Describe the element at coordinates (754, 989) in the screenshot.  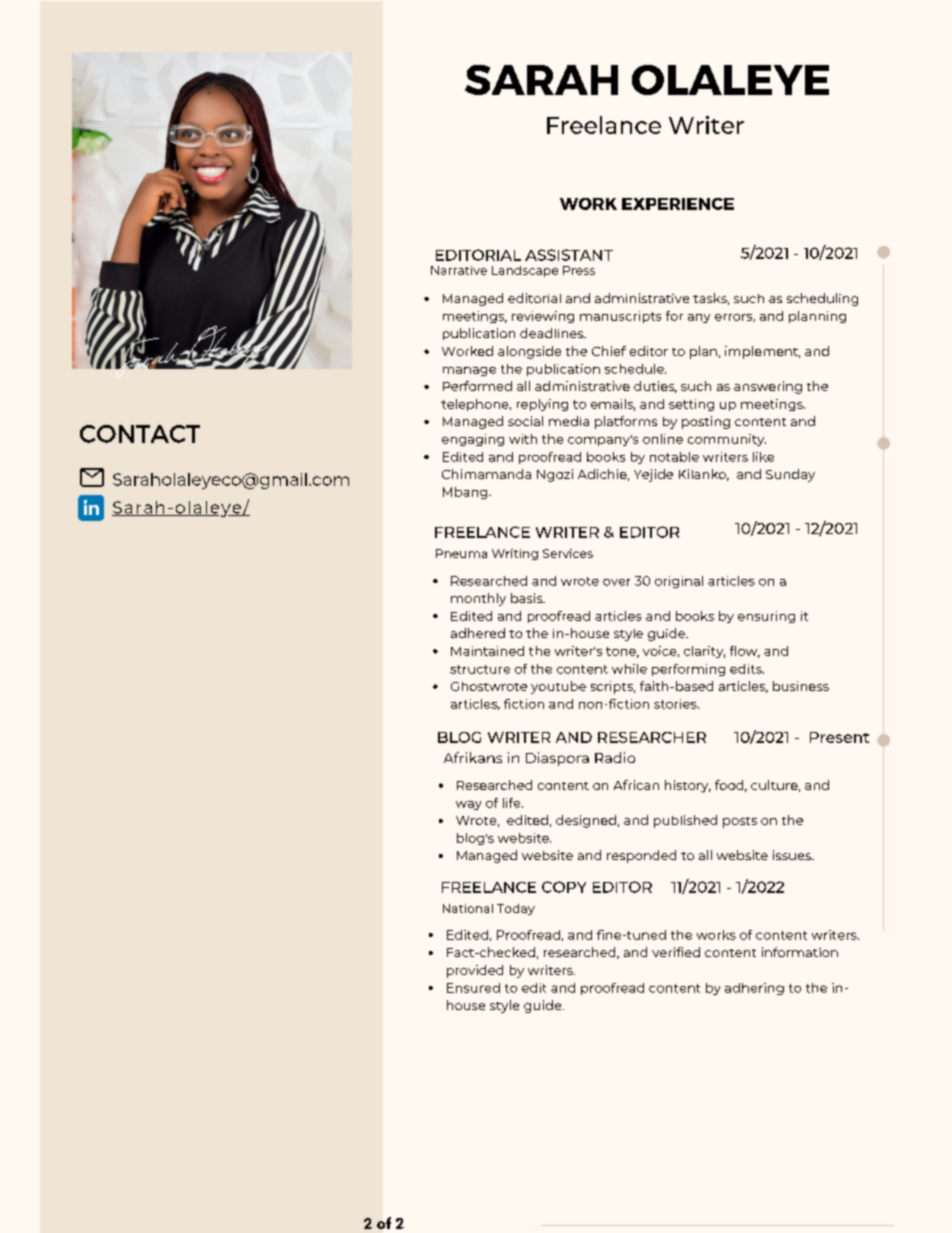
I see `adhering` at that location.
